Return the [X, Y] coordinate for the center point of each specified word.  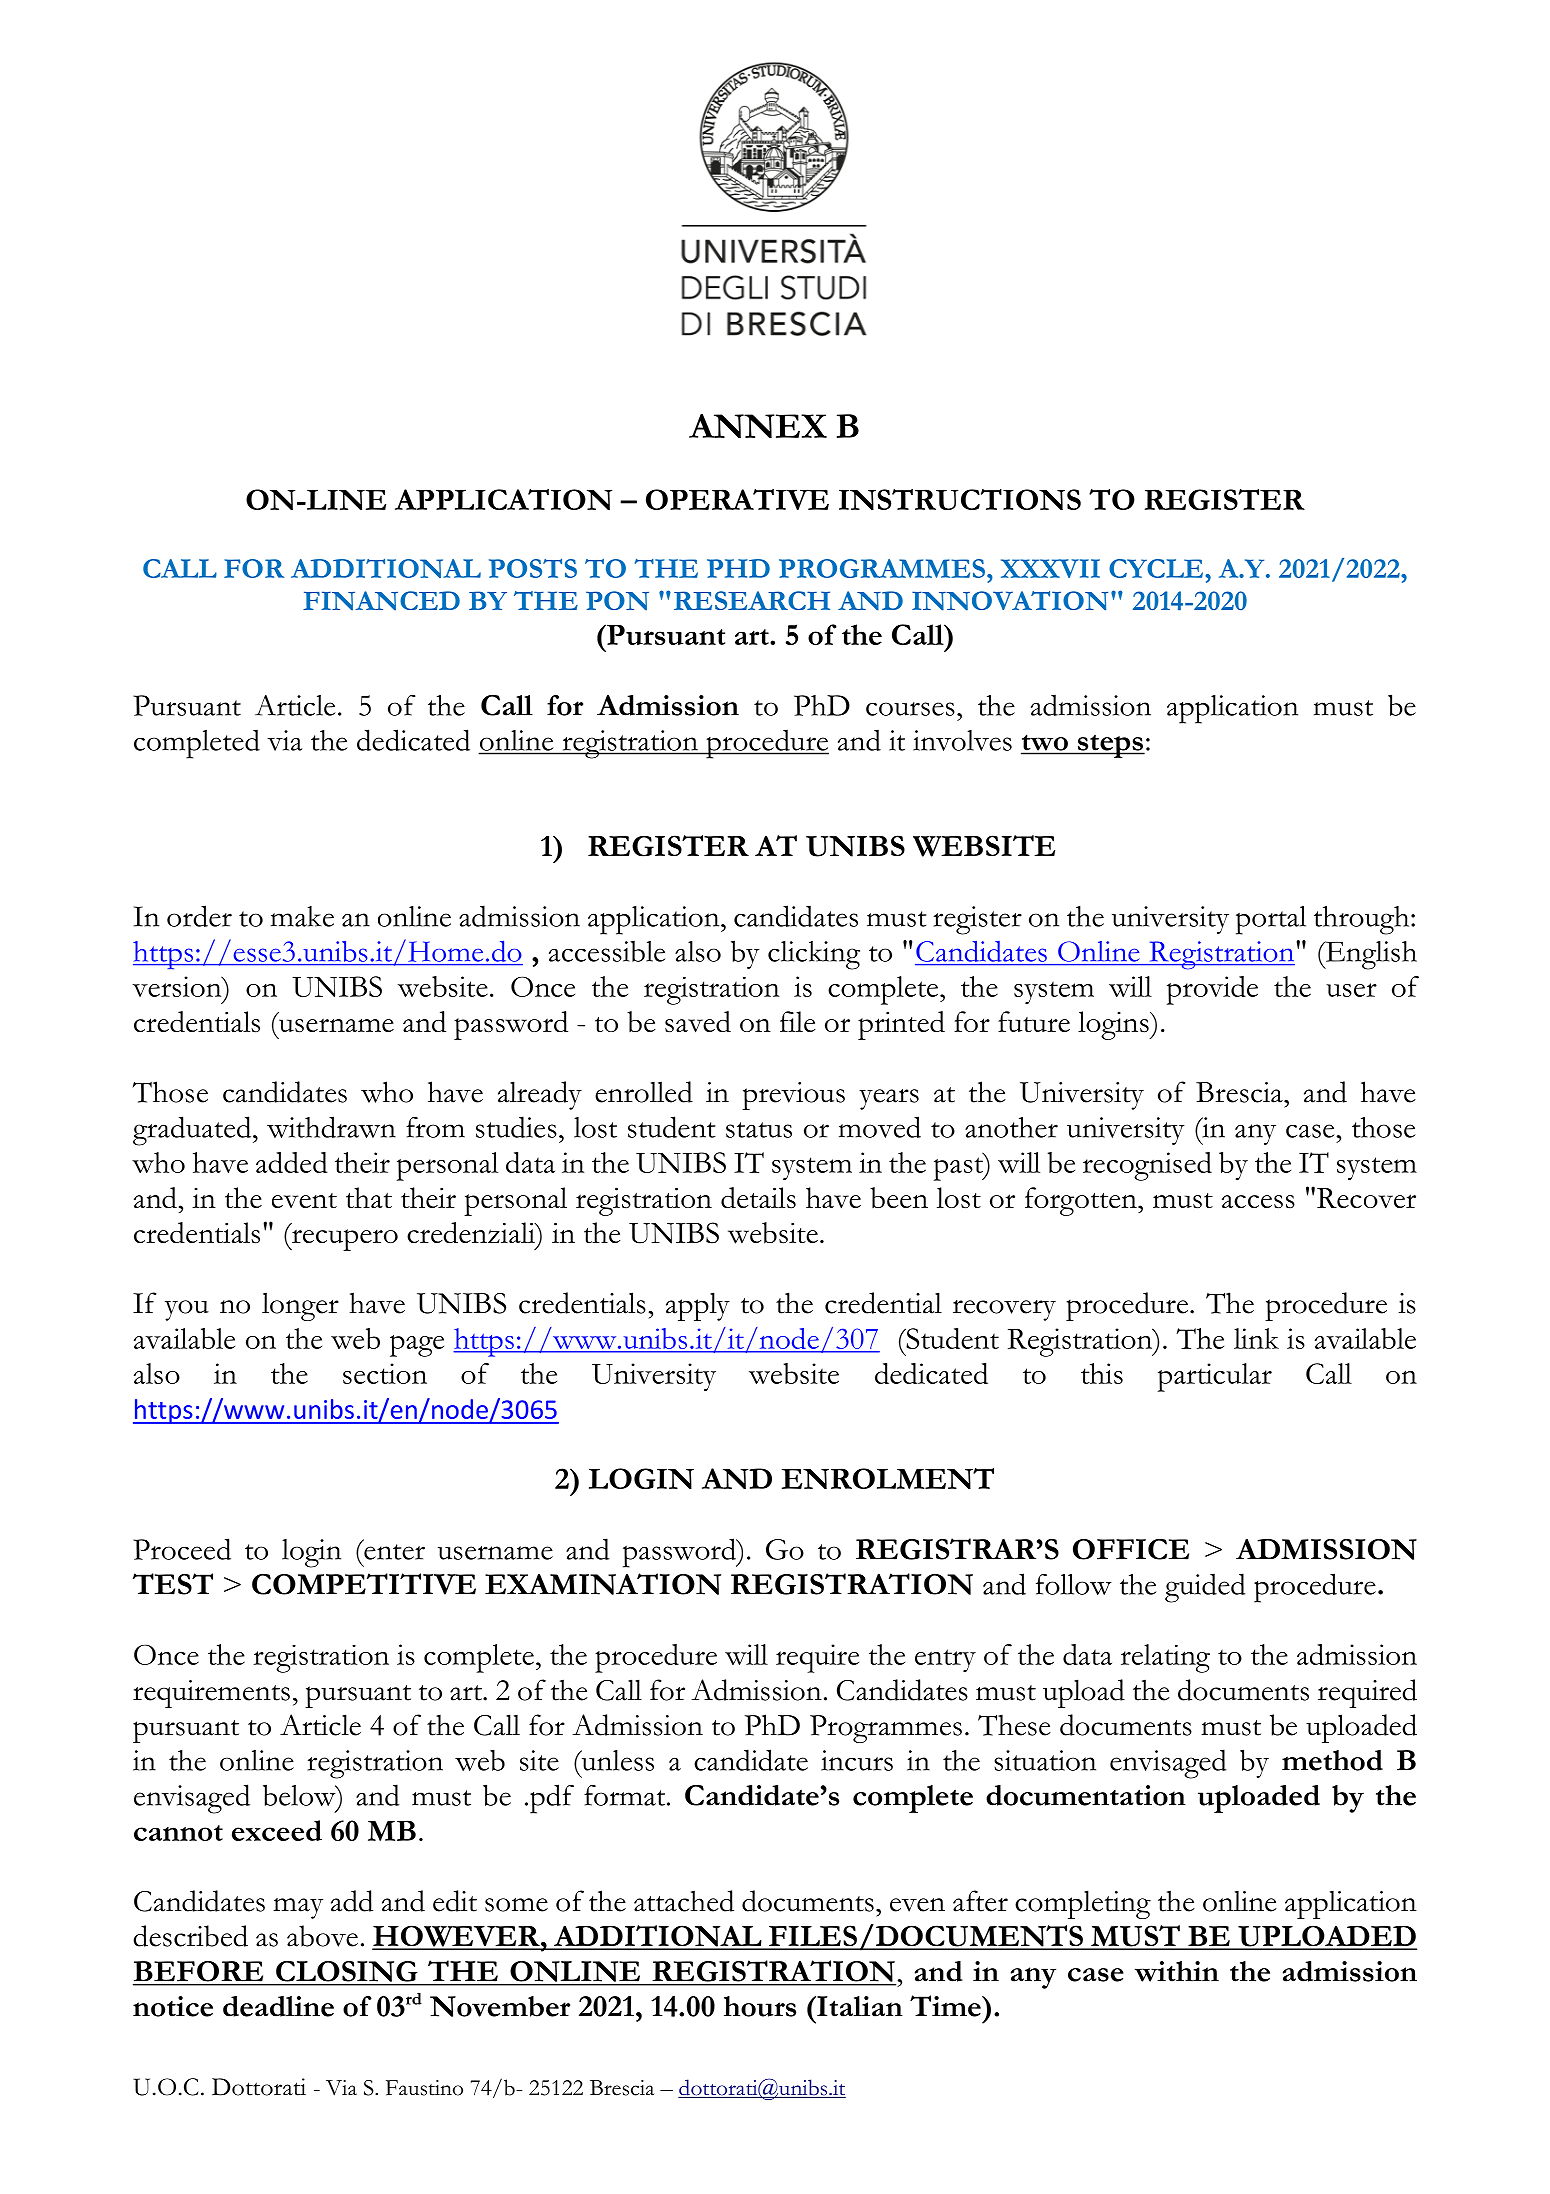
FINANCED [381, 601]
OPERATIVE [737, 499]
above [322, 1936]
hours [760, 2006]
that [369, 1197]
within [1177, 1971]
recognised [1147, 1166]
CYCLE [1157, 568]
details [758, 1198]
